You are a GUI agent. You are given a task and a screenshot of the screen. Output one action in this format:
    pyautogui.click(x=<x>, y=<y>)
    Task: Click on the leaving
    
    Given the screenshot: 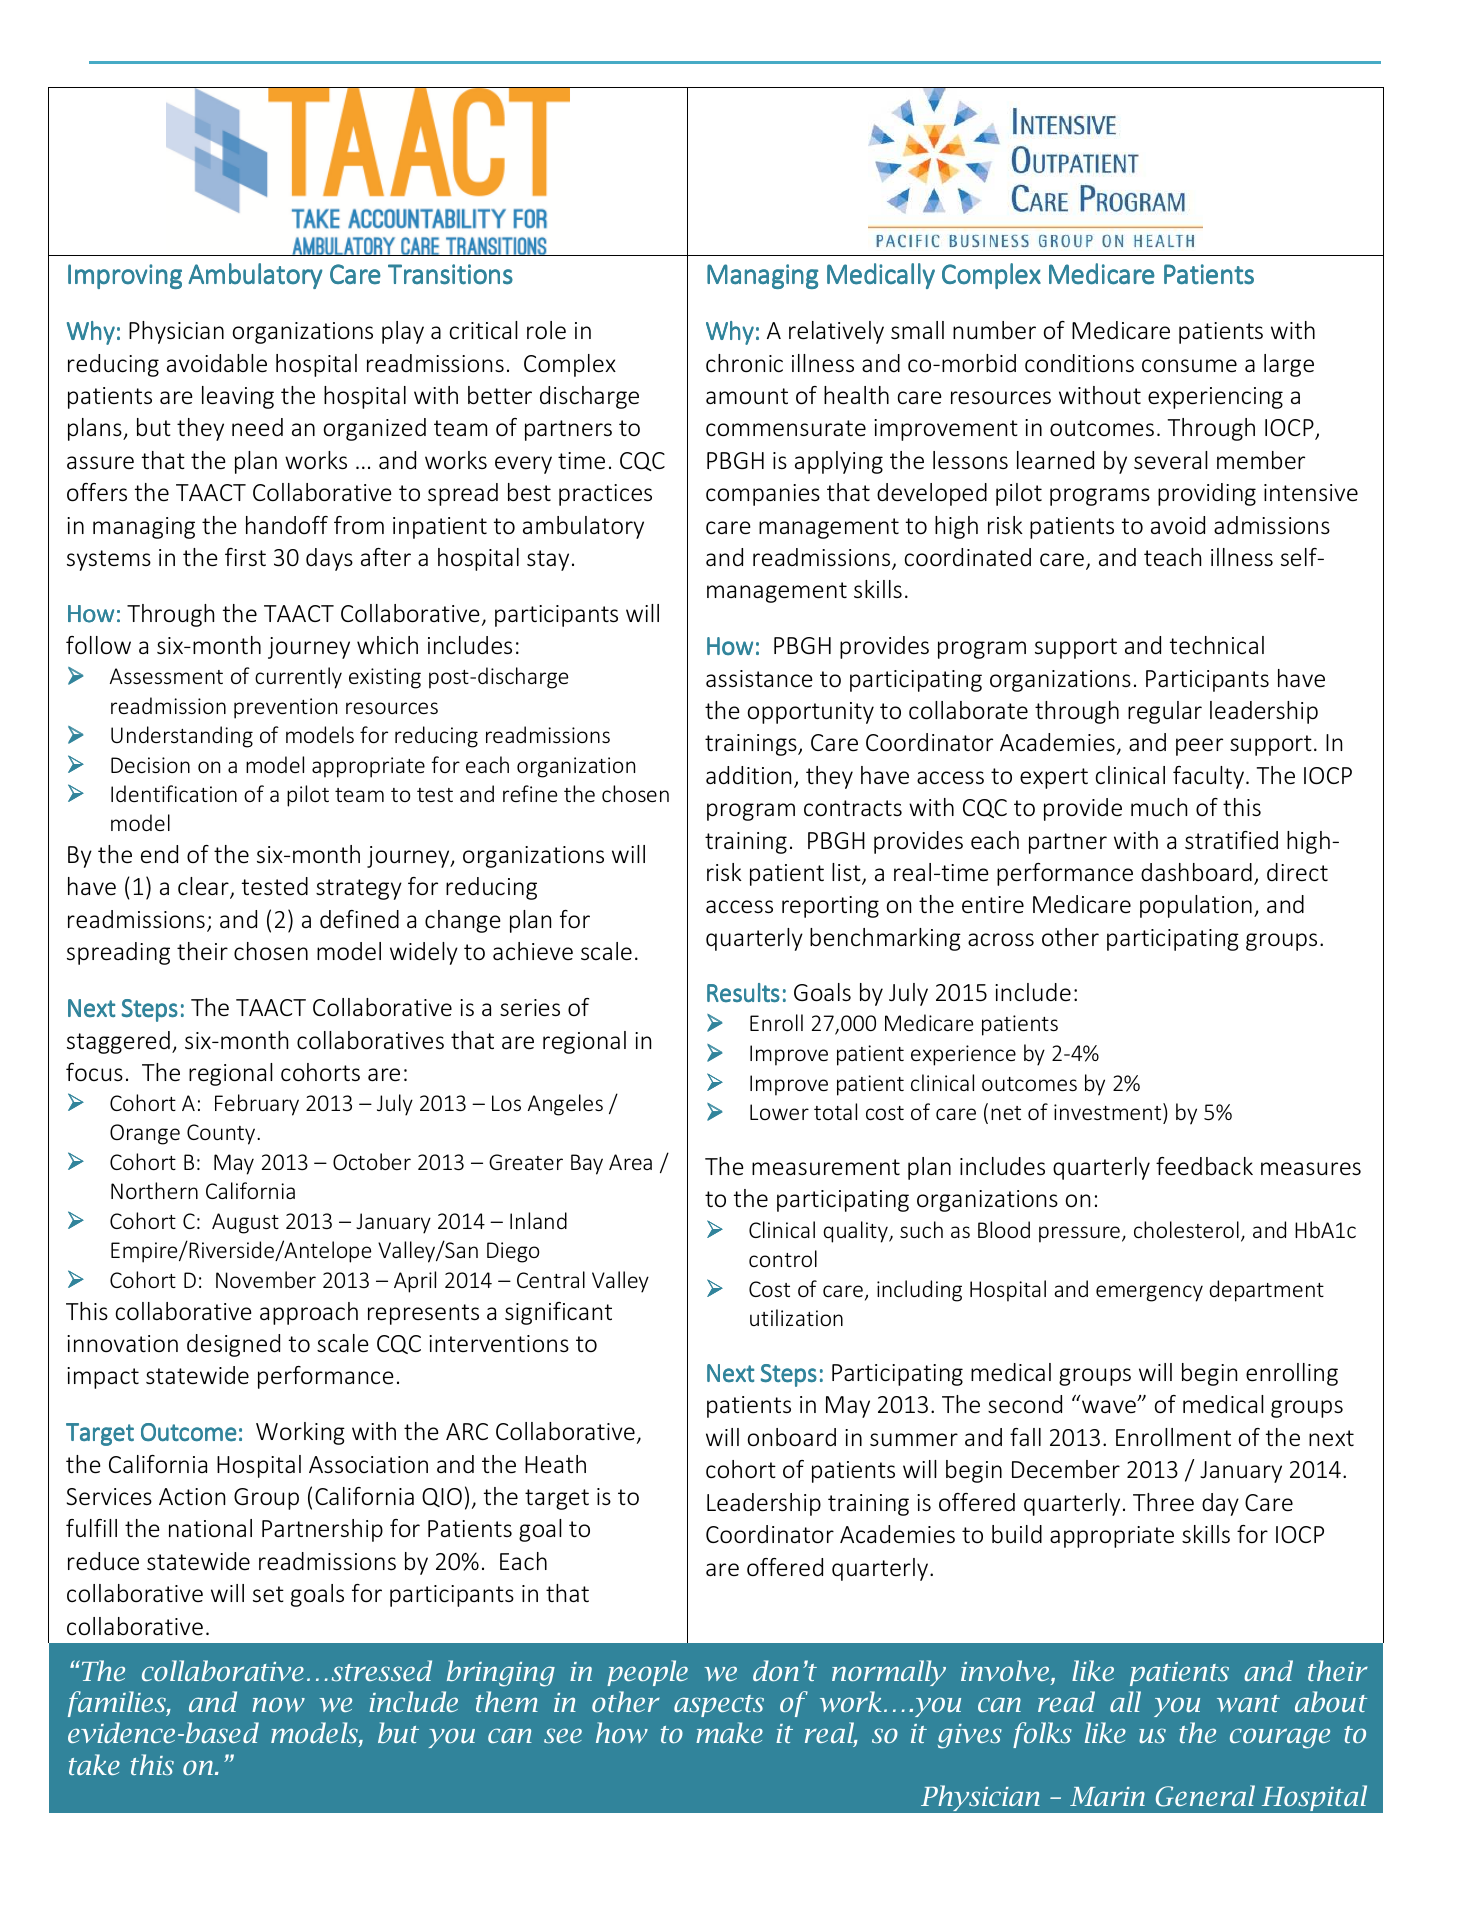 What is the action you would take?
    pyautogui.click(x=238, y=397)
